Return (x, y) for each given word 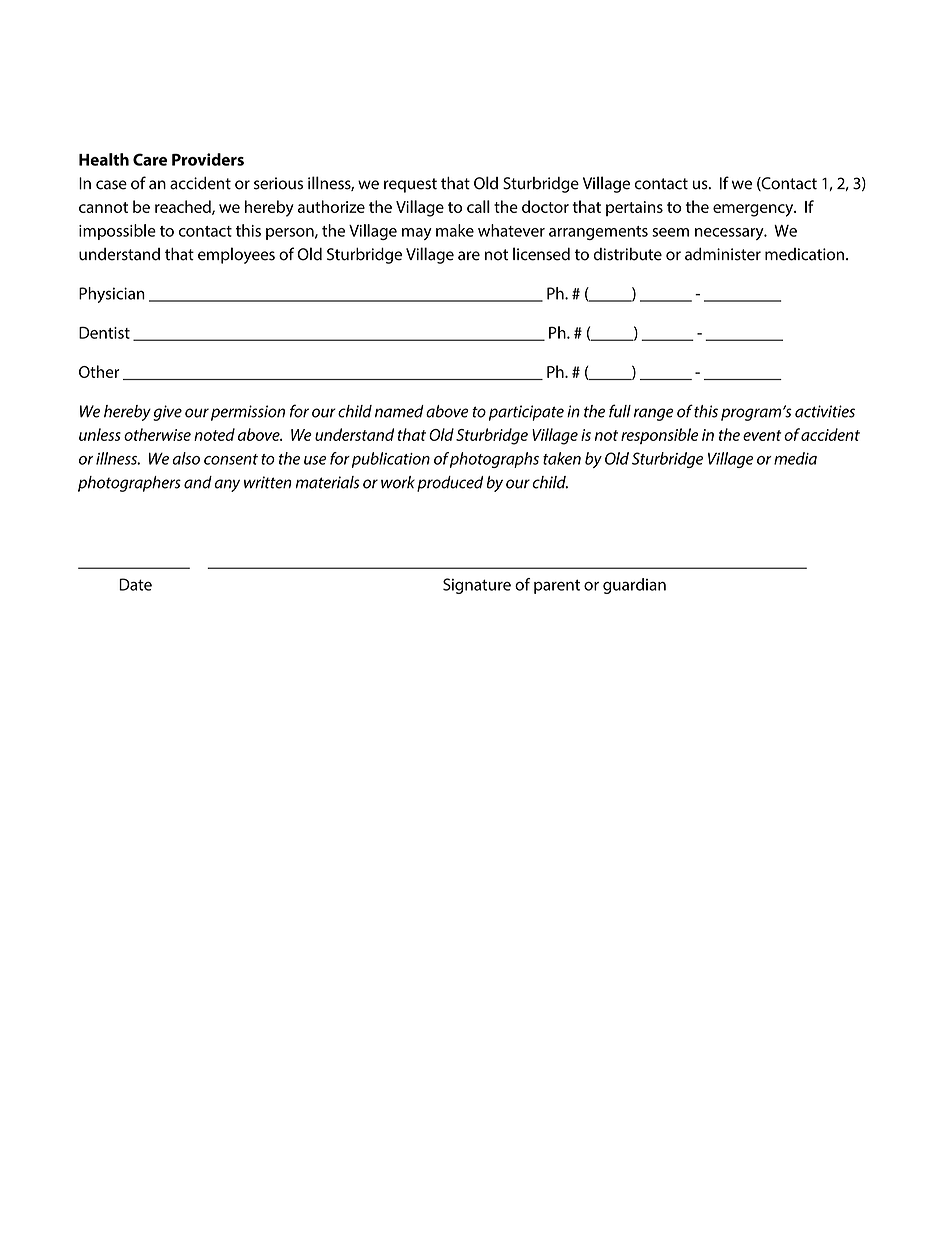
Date (135, 584)
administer (723, 254)
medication (804, 254)
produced (450, 484)
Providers (208, 159)
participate (526, 413)
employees (236, 255)
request (410, 185)
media (795, 458)
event (762, 435)
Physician (112, 295)
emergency (754, 210)
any (227, 485)
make (455, 230)
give (167, 413)
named (399, 411)
